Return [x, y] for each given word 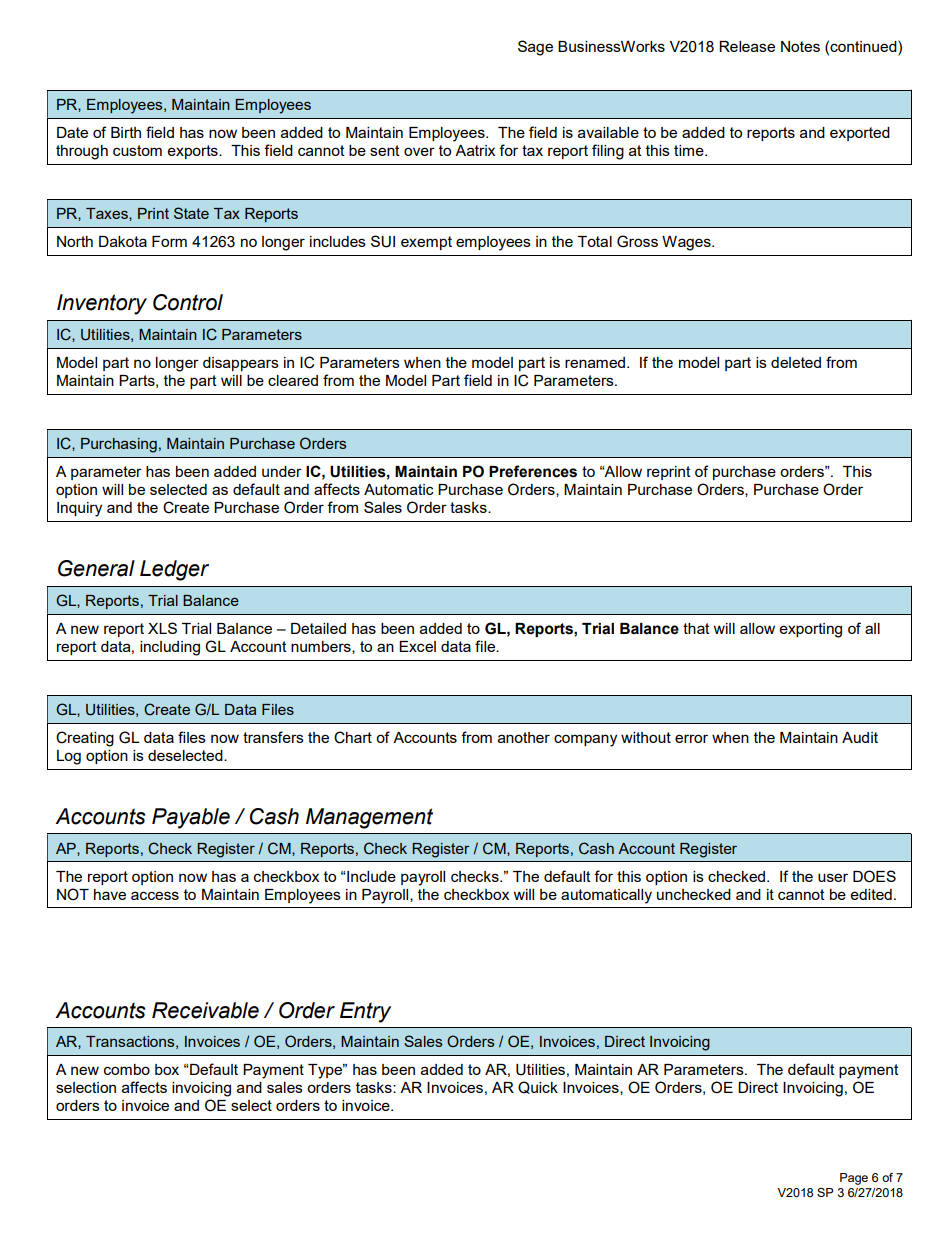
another [524, 737]
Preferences [533, 471]
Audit [860, 737]
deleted [796, 362]
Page [854, 1179]
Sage [535, 48]
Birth [126, 132]
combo [127, 1069]
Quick [538, 1087]
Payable [191, 818]
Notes [800, 46]
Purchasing [119, 445]
